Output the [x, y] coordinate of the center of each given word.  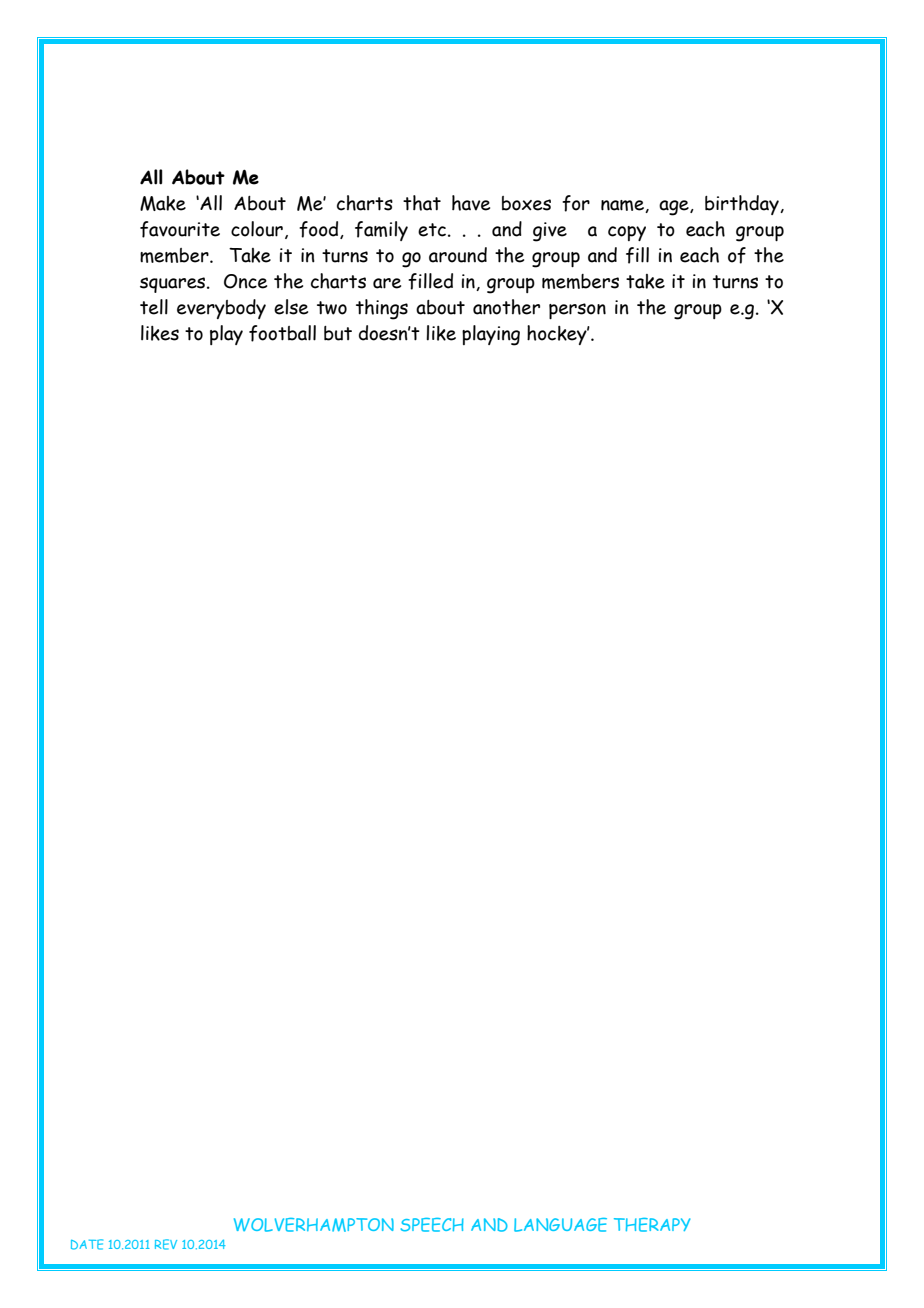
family [381, 231]
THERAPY [652, 1225]
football [282, 333]
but [338, 333]
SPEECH [432, 1225]
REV [166, 1244]
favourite [180, 229]
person [577, 311]
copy [627, 233]
